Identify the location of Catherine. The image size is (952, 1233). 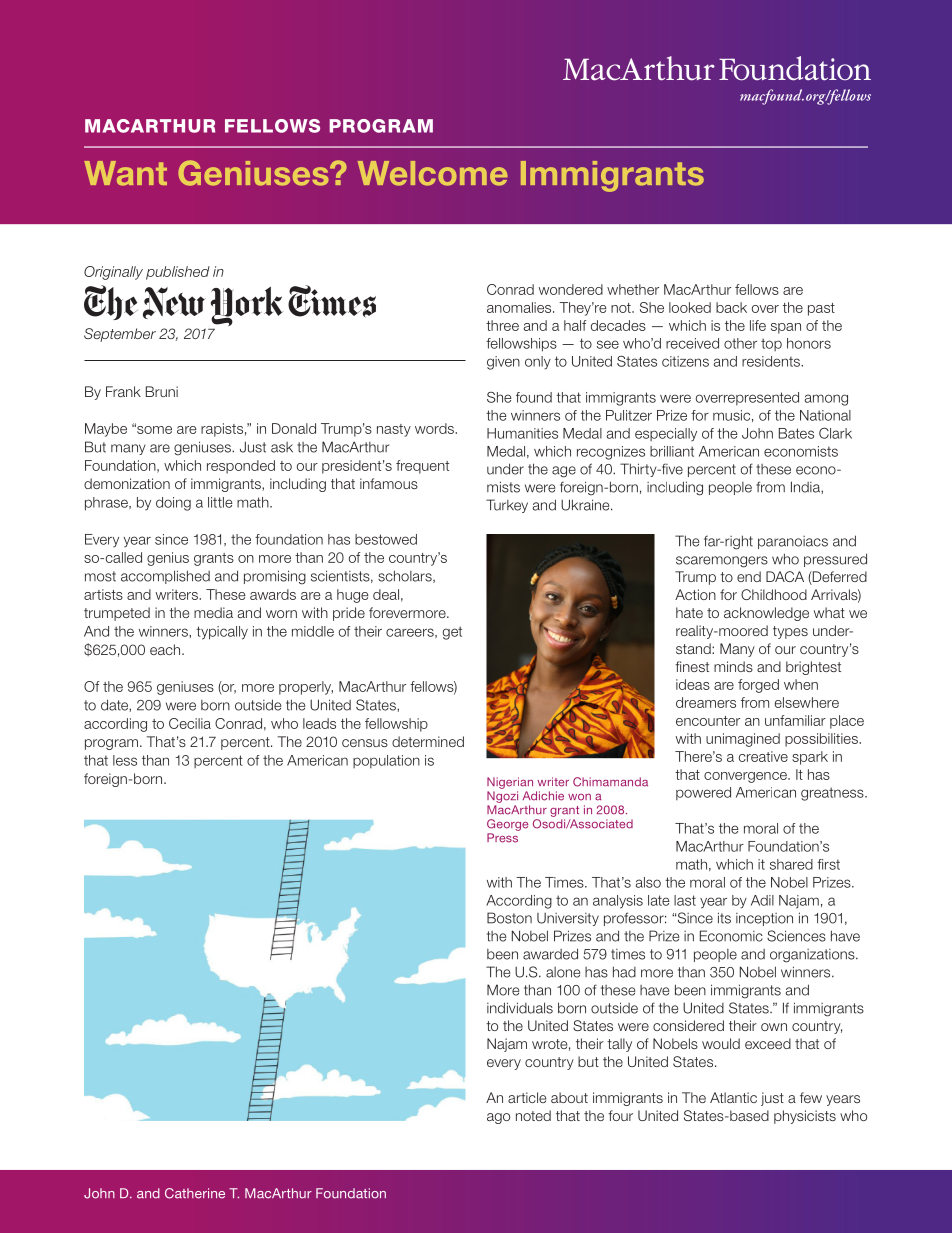
(195, 1193).
